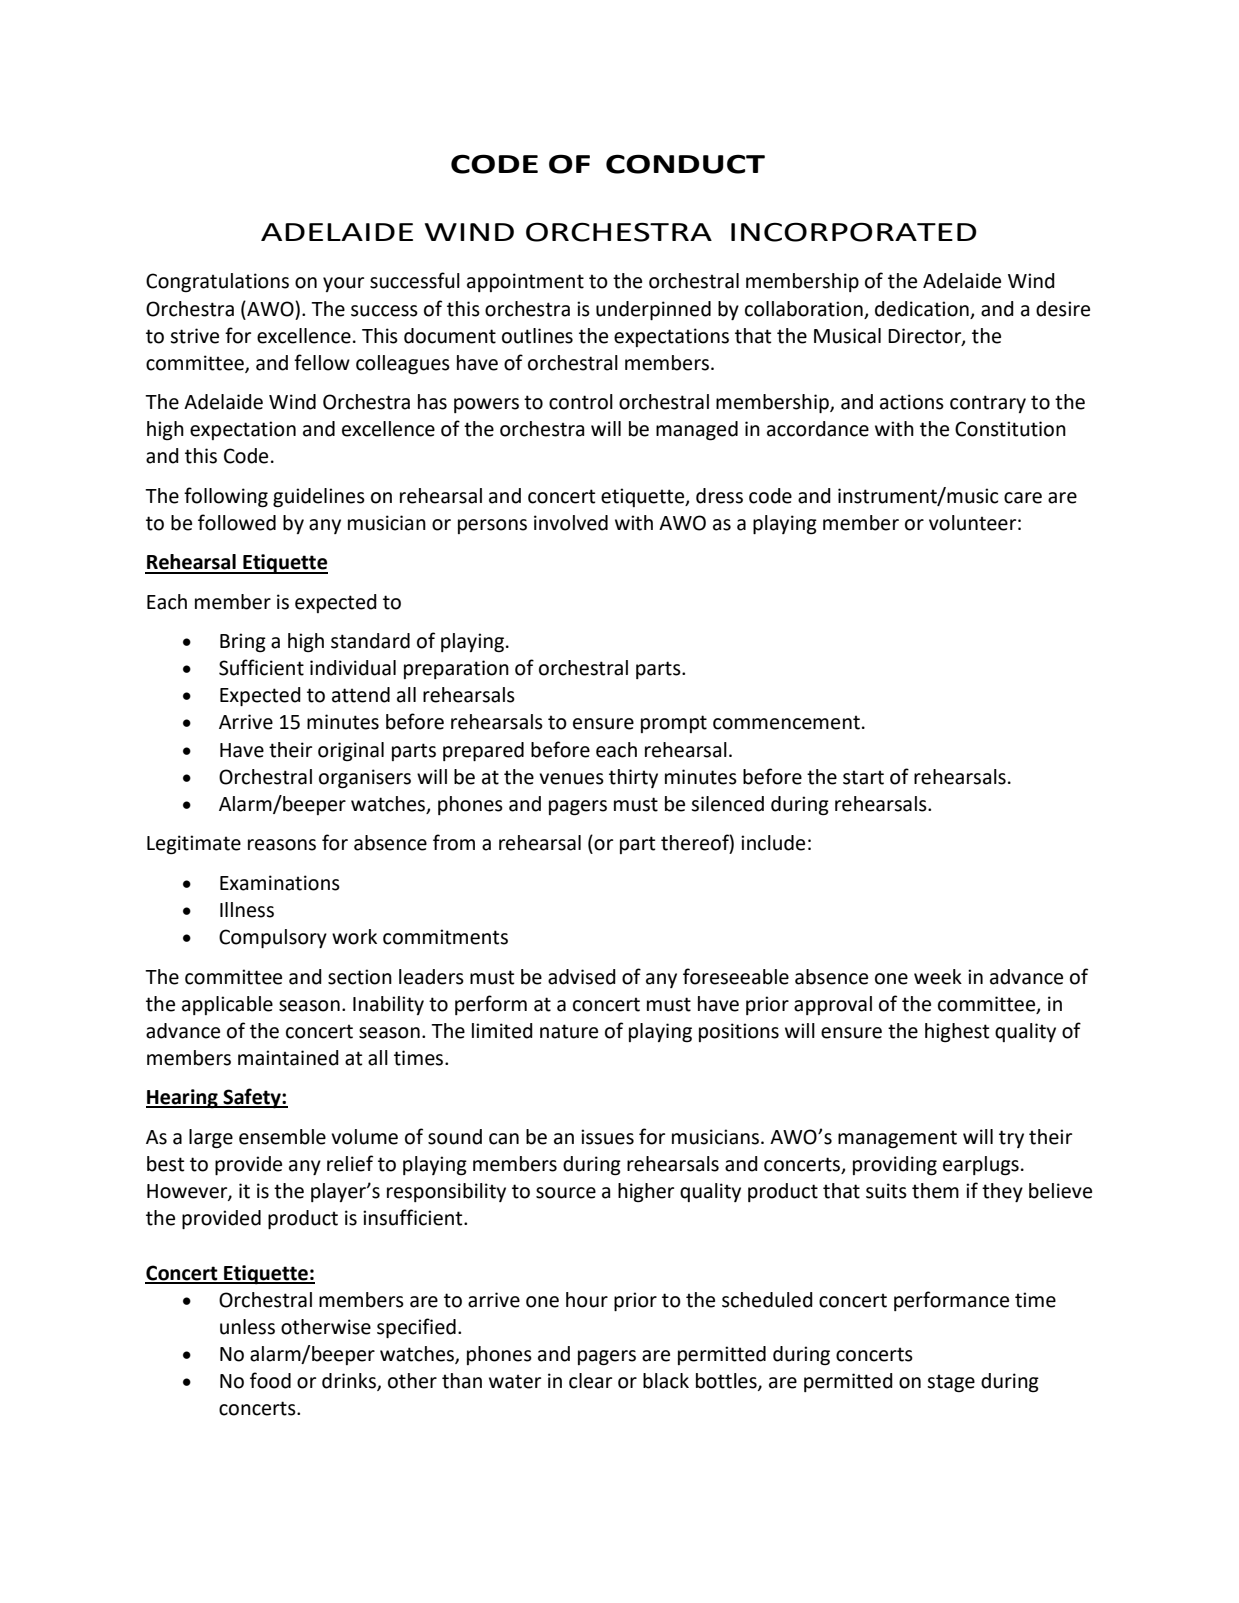  I want to click on Congratulations, so click(217, 283).
